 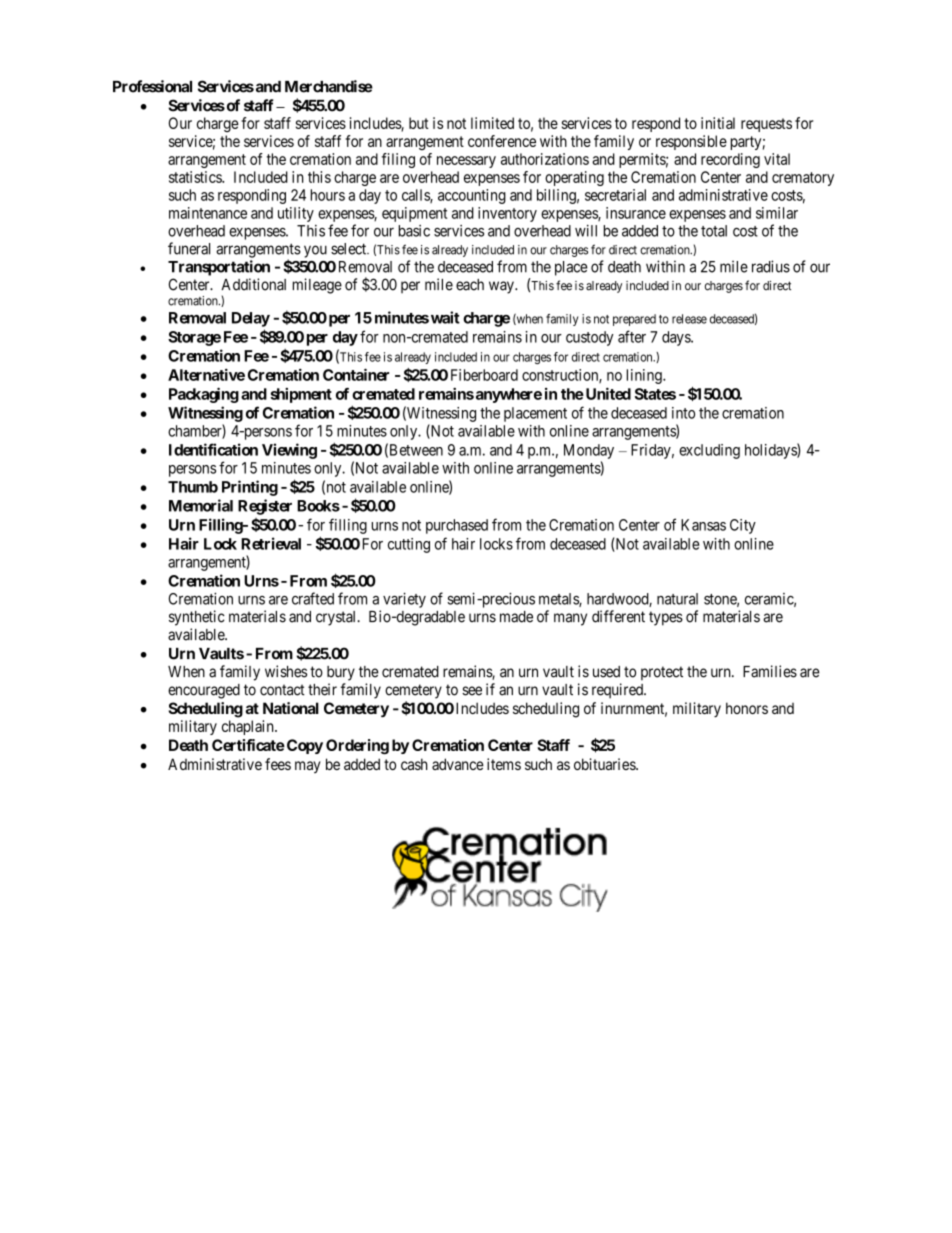 I want to click on into, so click(x=683, y=413).
